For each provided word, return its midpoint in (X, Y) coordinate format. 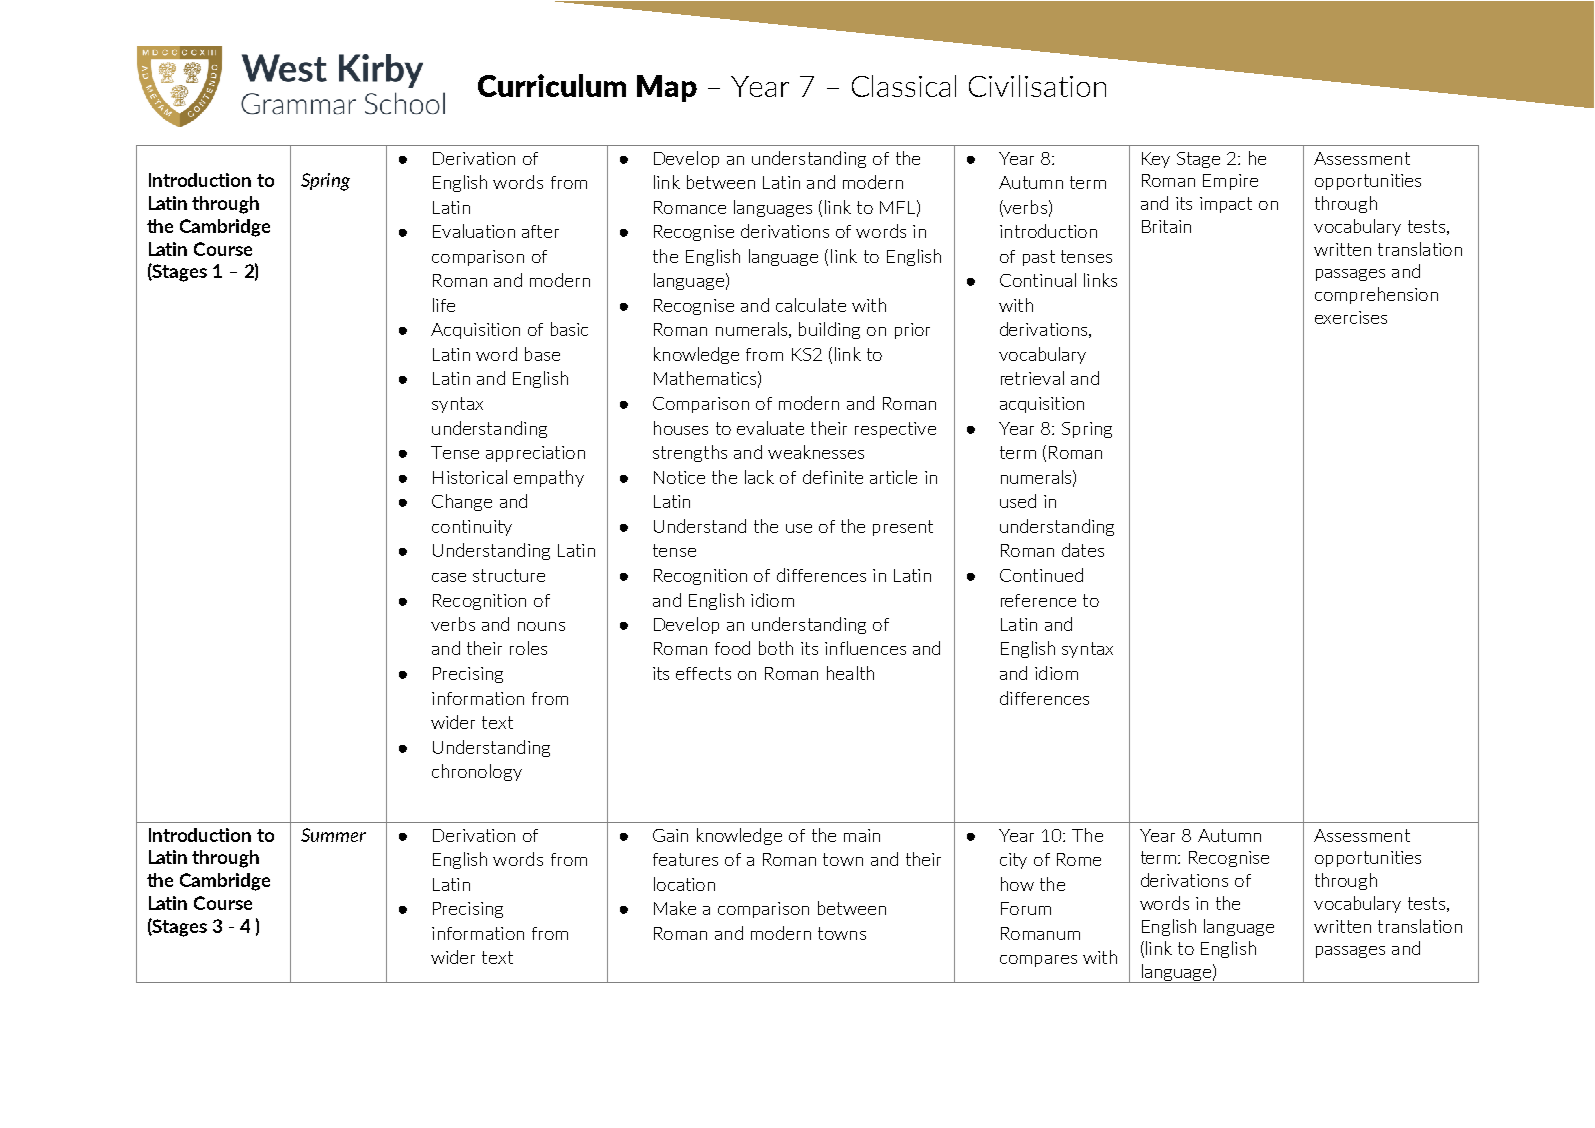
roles (528, 648)
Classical (904, 86)
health (850, 673)
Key (1156, 160)
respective (895, 430)
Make (675, 908)
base (542, 354)
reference (1038, 600)
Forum (1026, 908)
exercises (1351, 317)
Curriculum (552, 85)
